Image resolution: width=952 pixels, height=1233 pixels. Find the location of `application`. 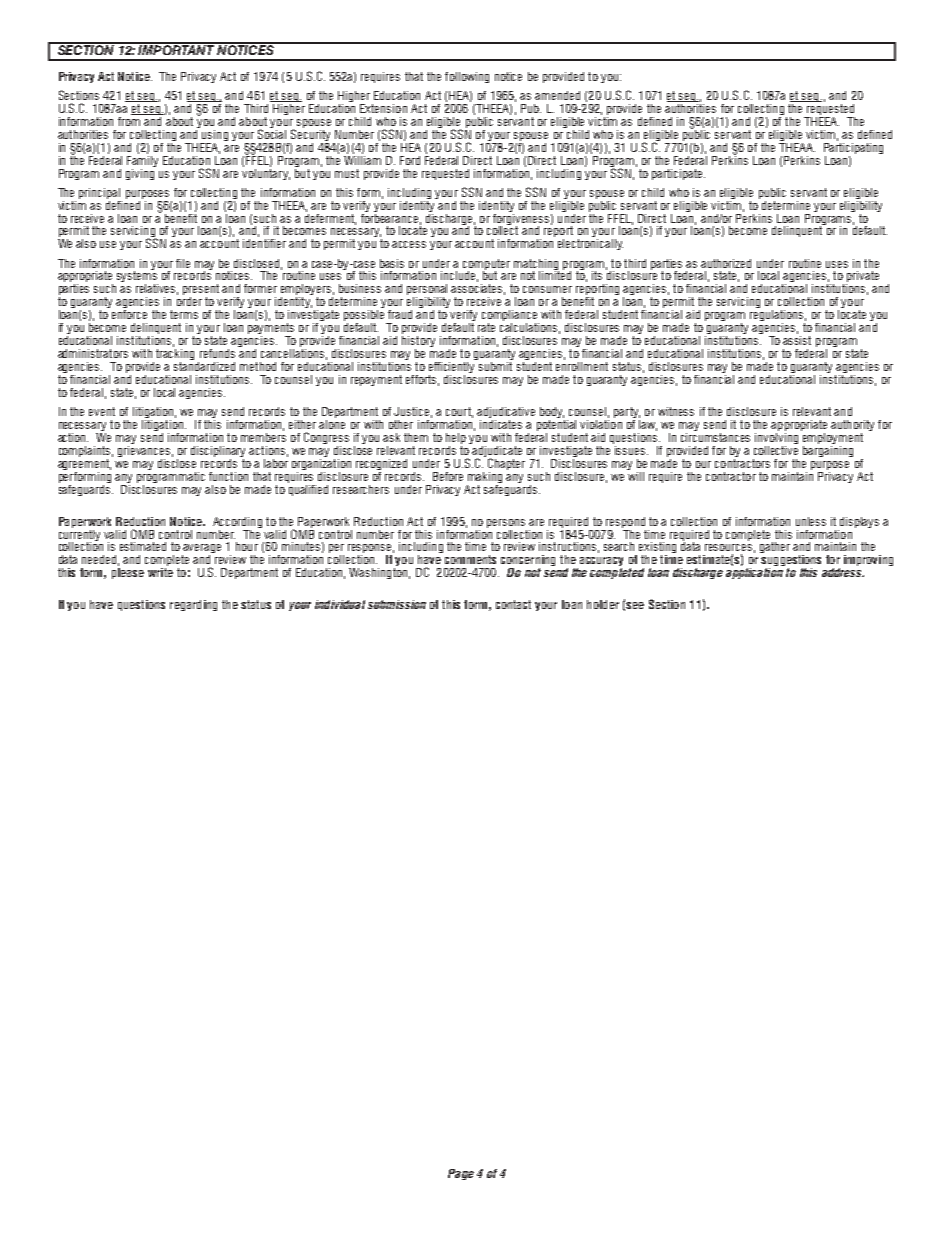

application is located at coordinates (754, 573).
